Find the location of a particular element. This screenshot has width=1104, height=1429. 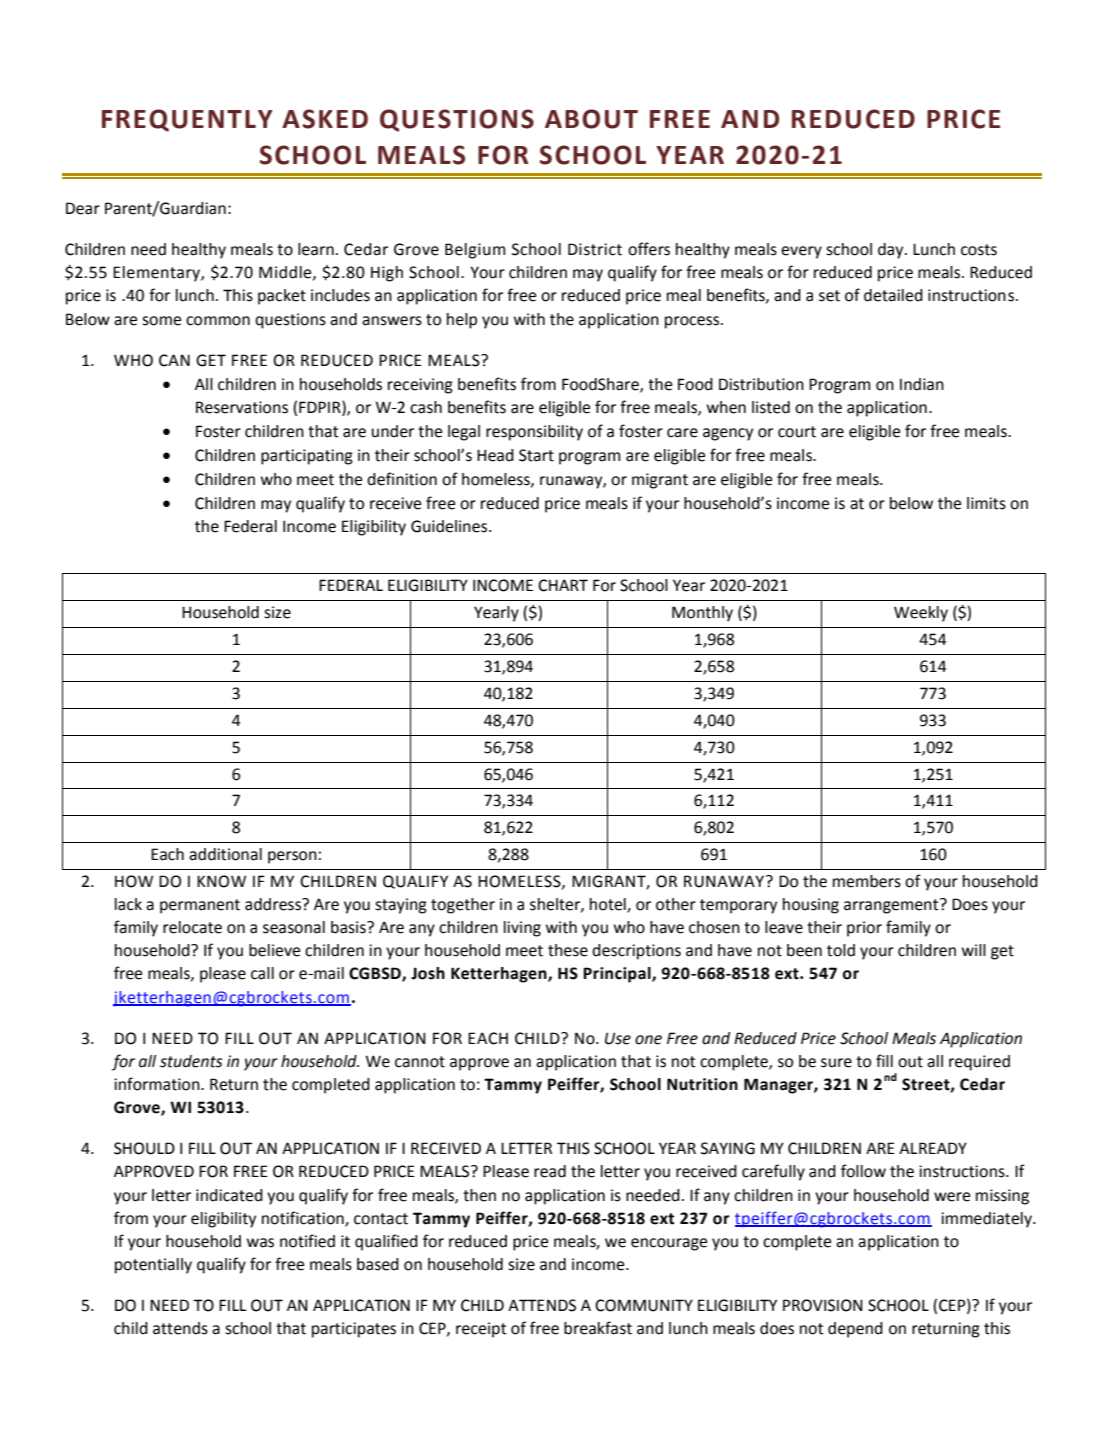

additional is located at coordinates (225, 854).
